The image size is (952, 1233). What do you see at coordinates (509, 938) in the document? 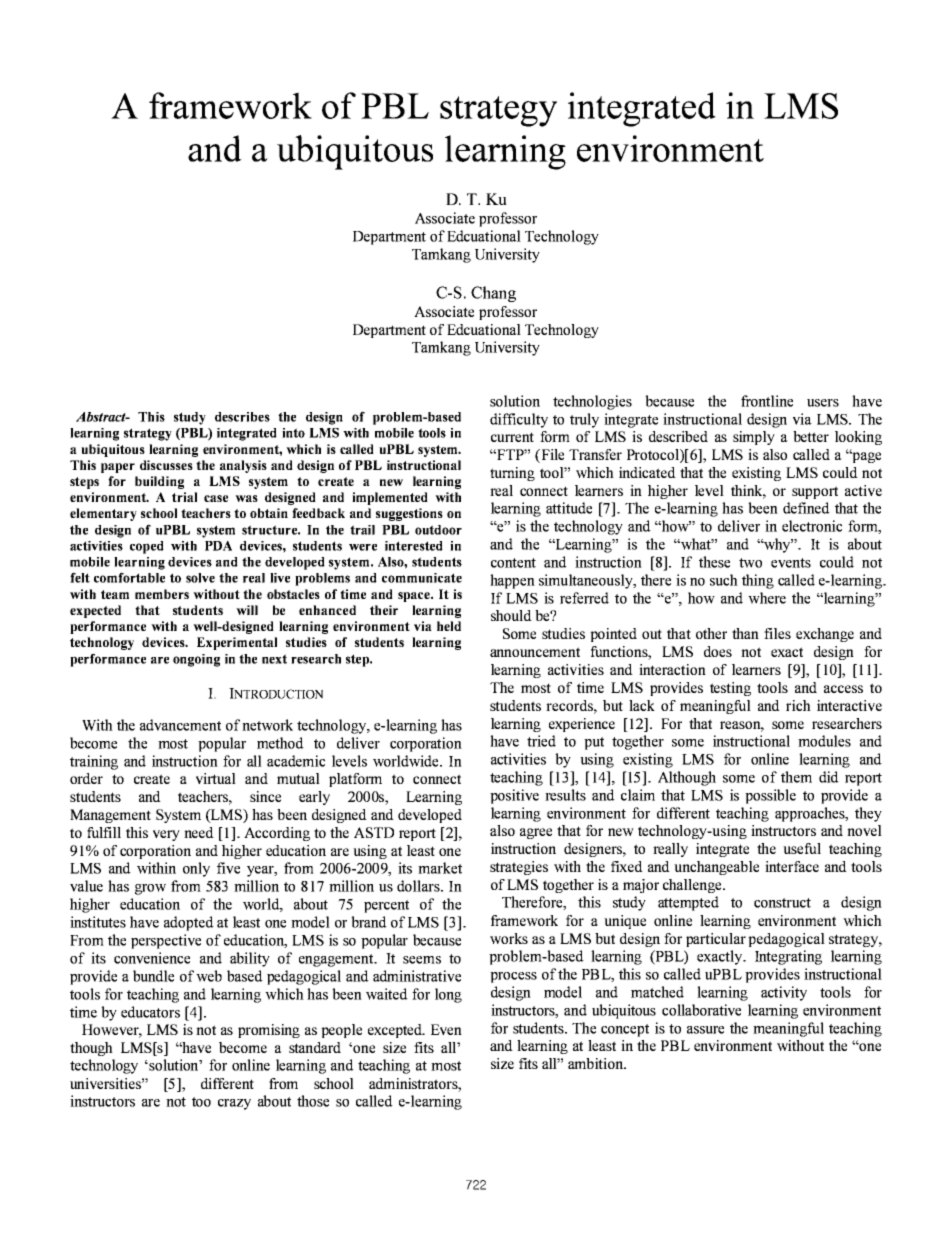
I see `works` at bounding box center [509, 938].
